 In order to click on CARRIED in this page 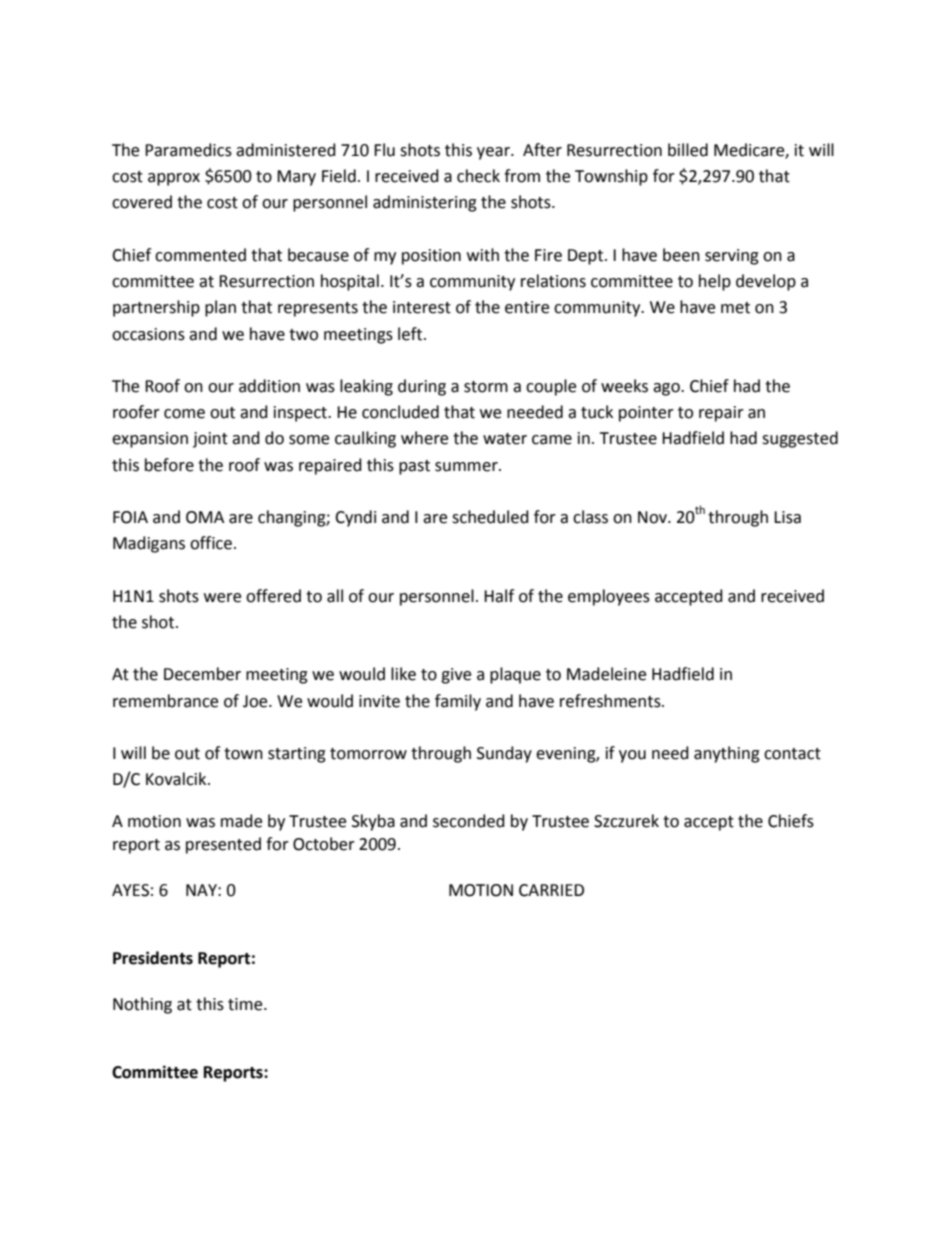, I will do `click(551, 890)`.
